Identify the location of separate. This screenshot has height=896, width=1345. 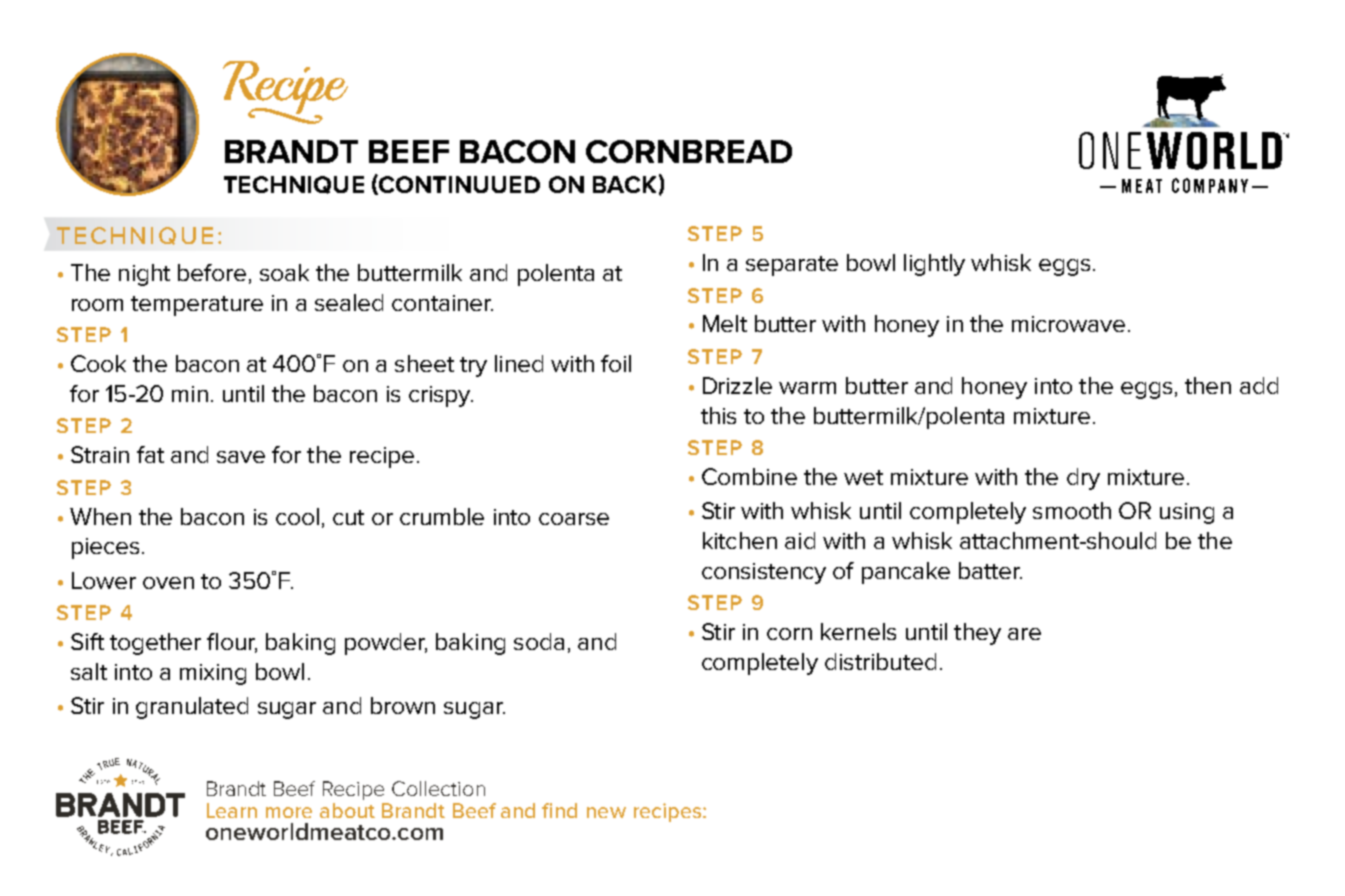
(792, 266).
